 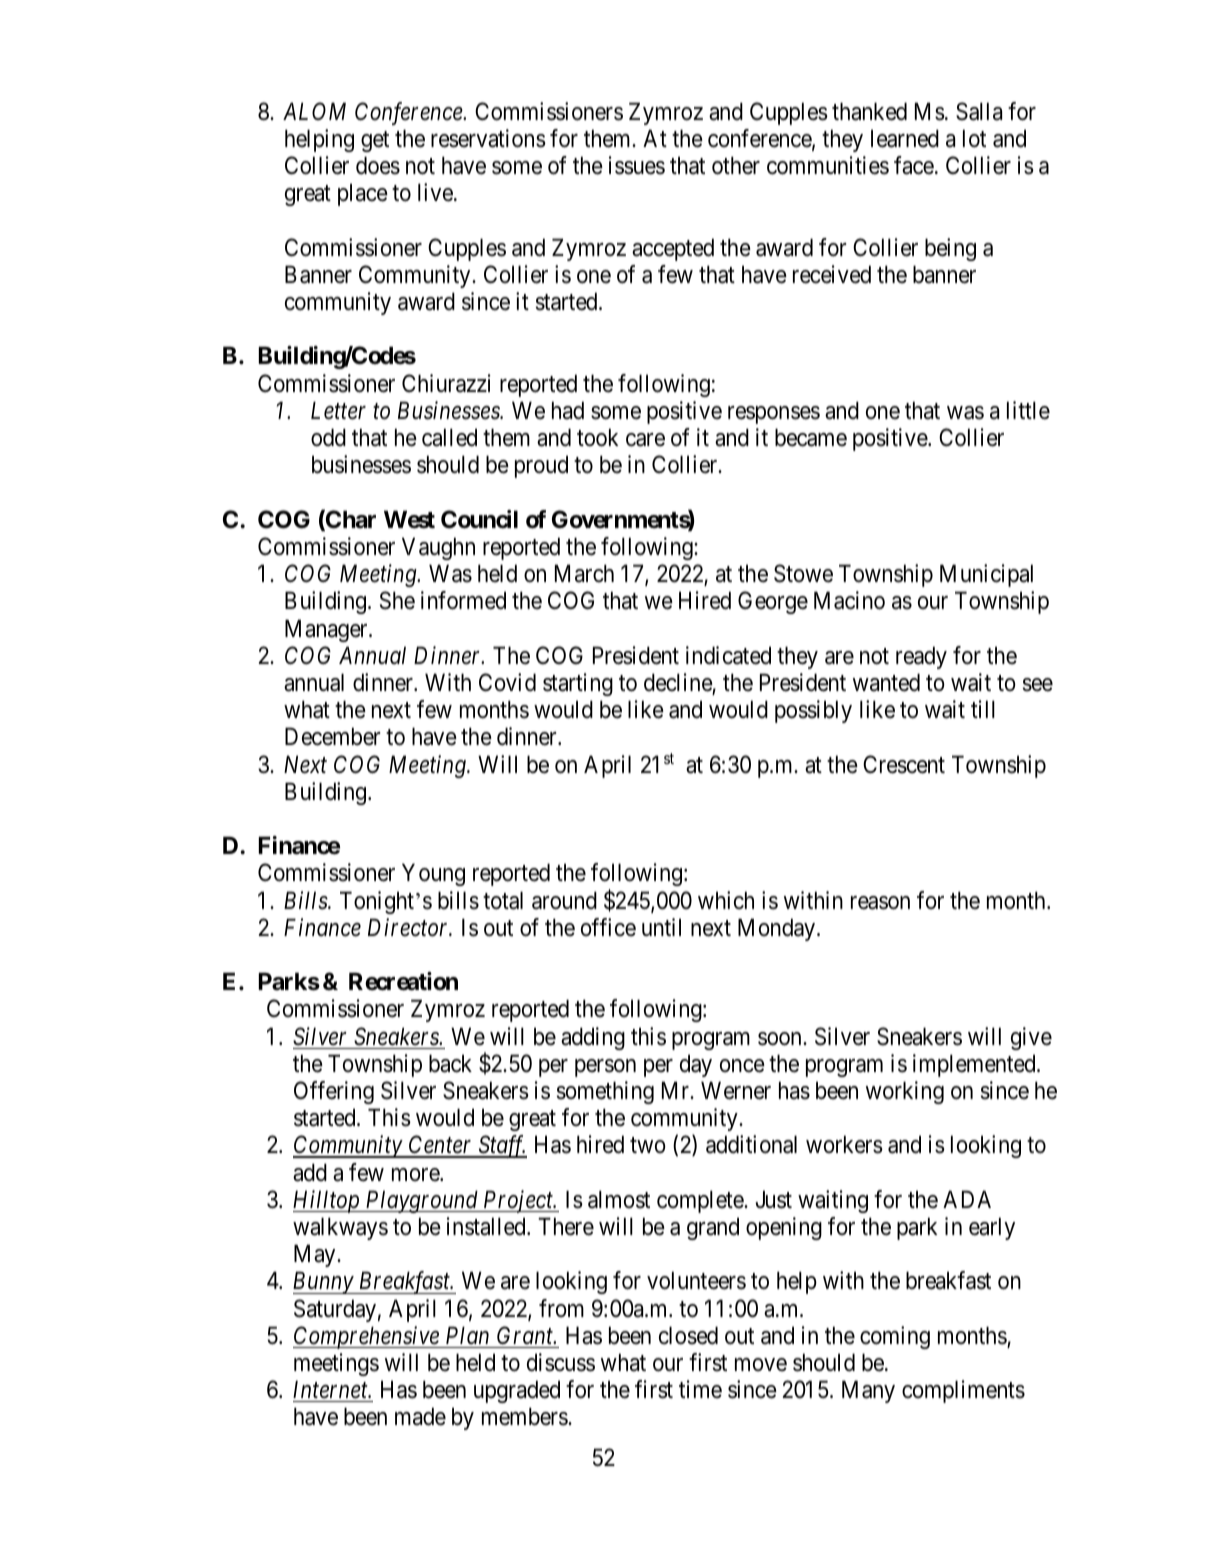 What do you see at coordinates (963, 1391) in the screenshot?
I see `compliments` at bounding box center [963, 1391].
